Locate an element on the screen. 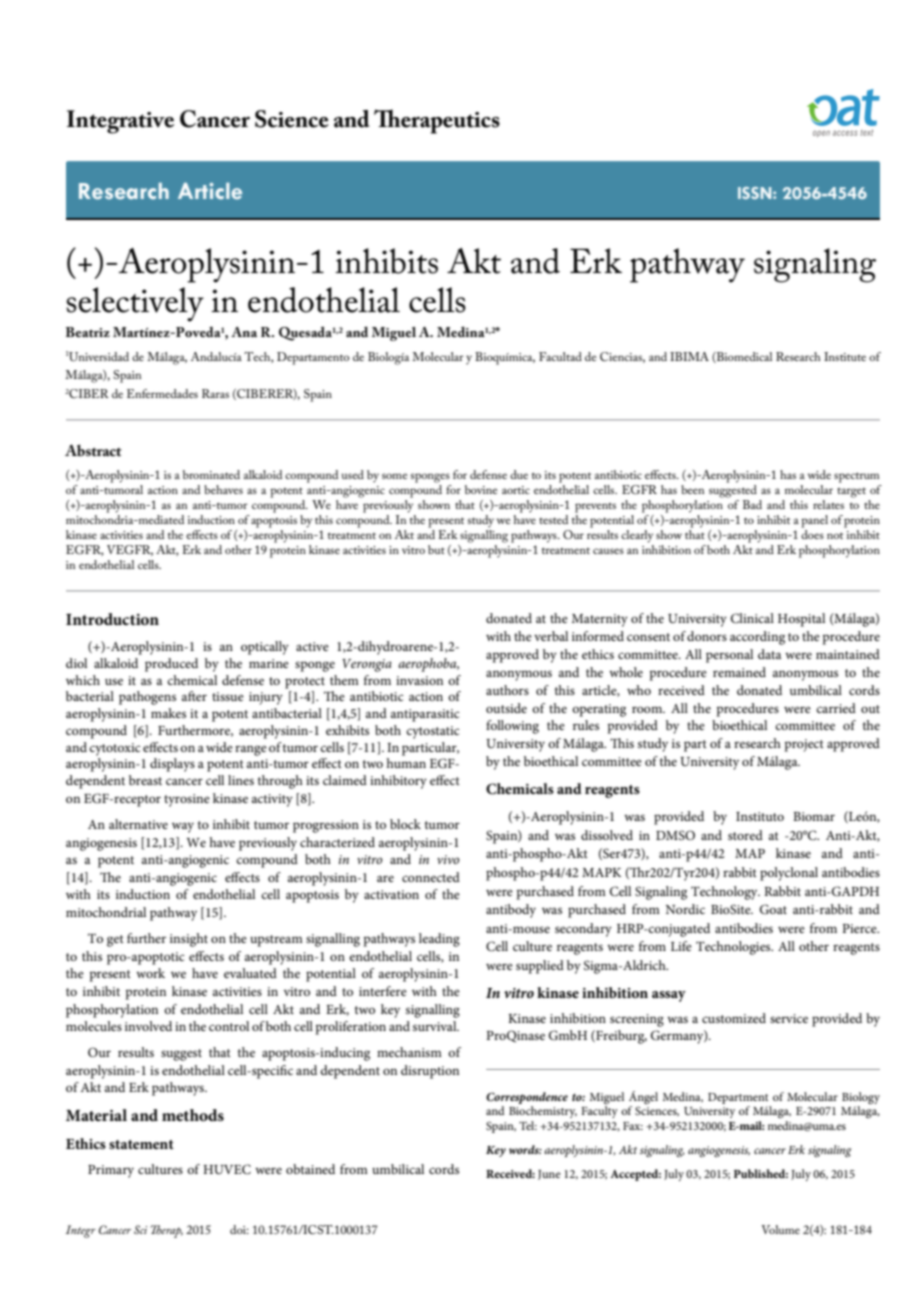  verbal is located at coordinates (551, 636).
